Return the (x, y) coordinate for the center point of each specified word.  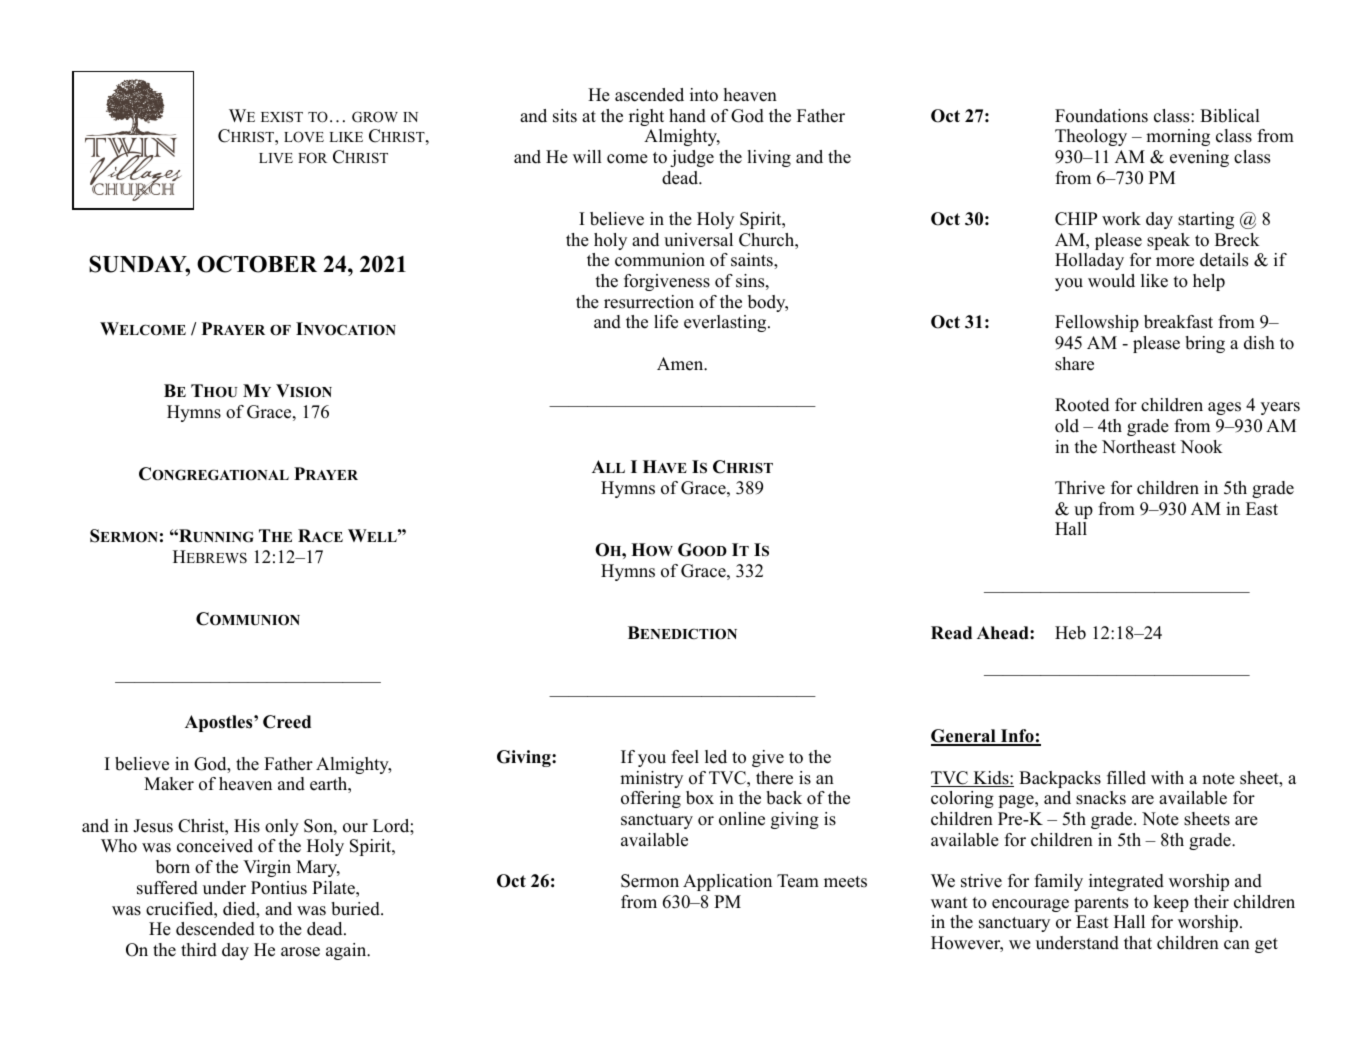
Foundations (1101, 116)
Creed (287, 722)
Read (951, 633)
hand (687, 116)
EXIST (282, 116)
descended (215, 929)
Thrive (1080, 488)
